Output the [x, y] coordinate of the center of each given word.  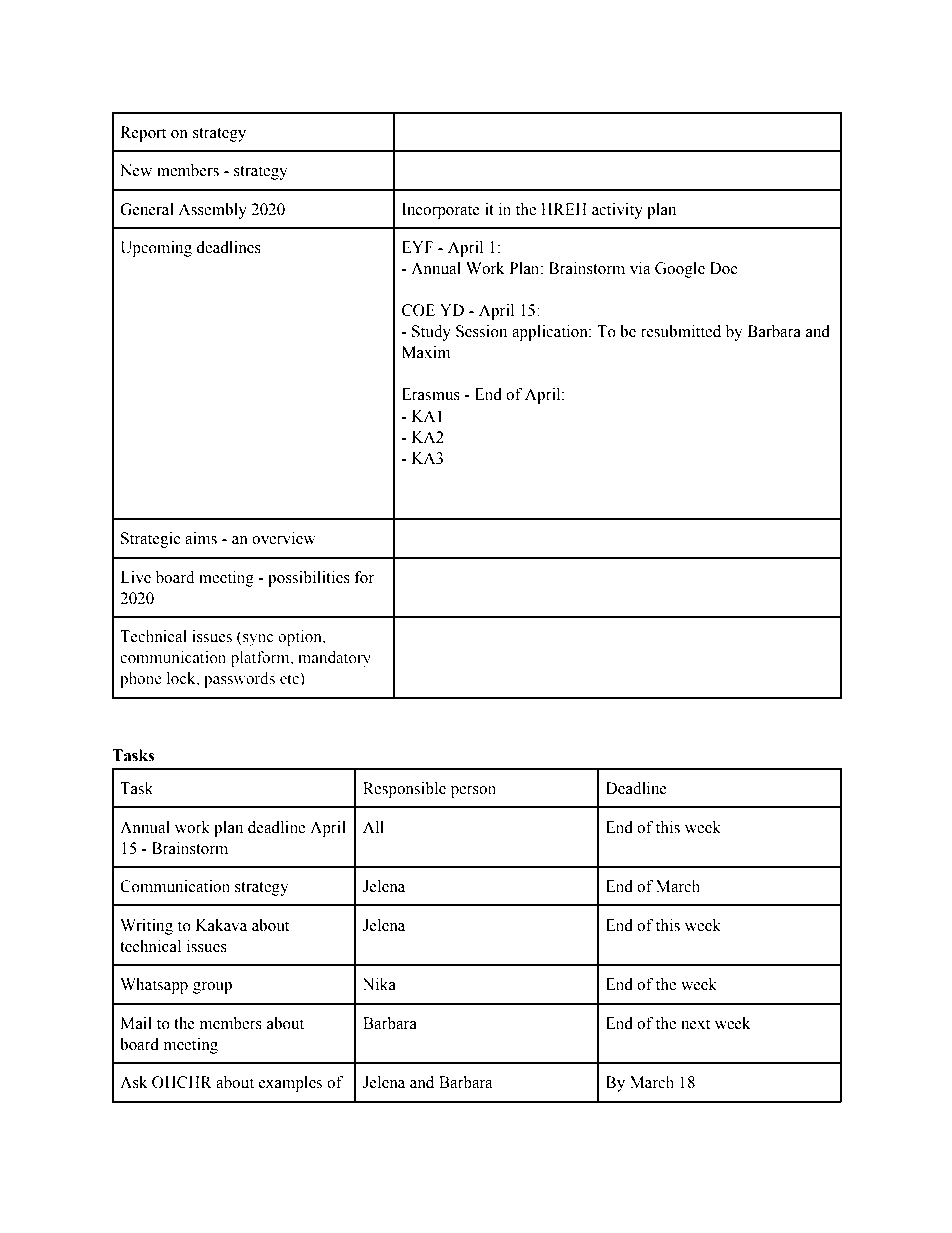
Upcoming [156, 249]
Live [135, 577]
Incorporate [441, 211]
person [473, 792]
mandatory [334, 659]
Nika [379, 984]
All [373, 827]
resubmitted [681, 331]
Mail [136, 1023]
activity [617, 211]
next [695, 1024]
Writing [146, 927]
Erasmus [431, 394]
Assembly [212, 211]
